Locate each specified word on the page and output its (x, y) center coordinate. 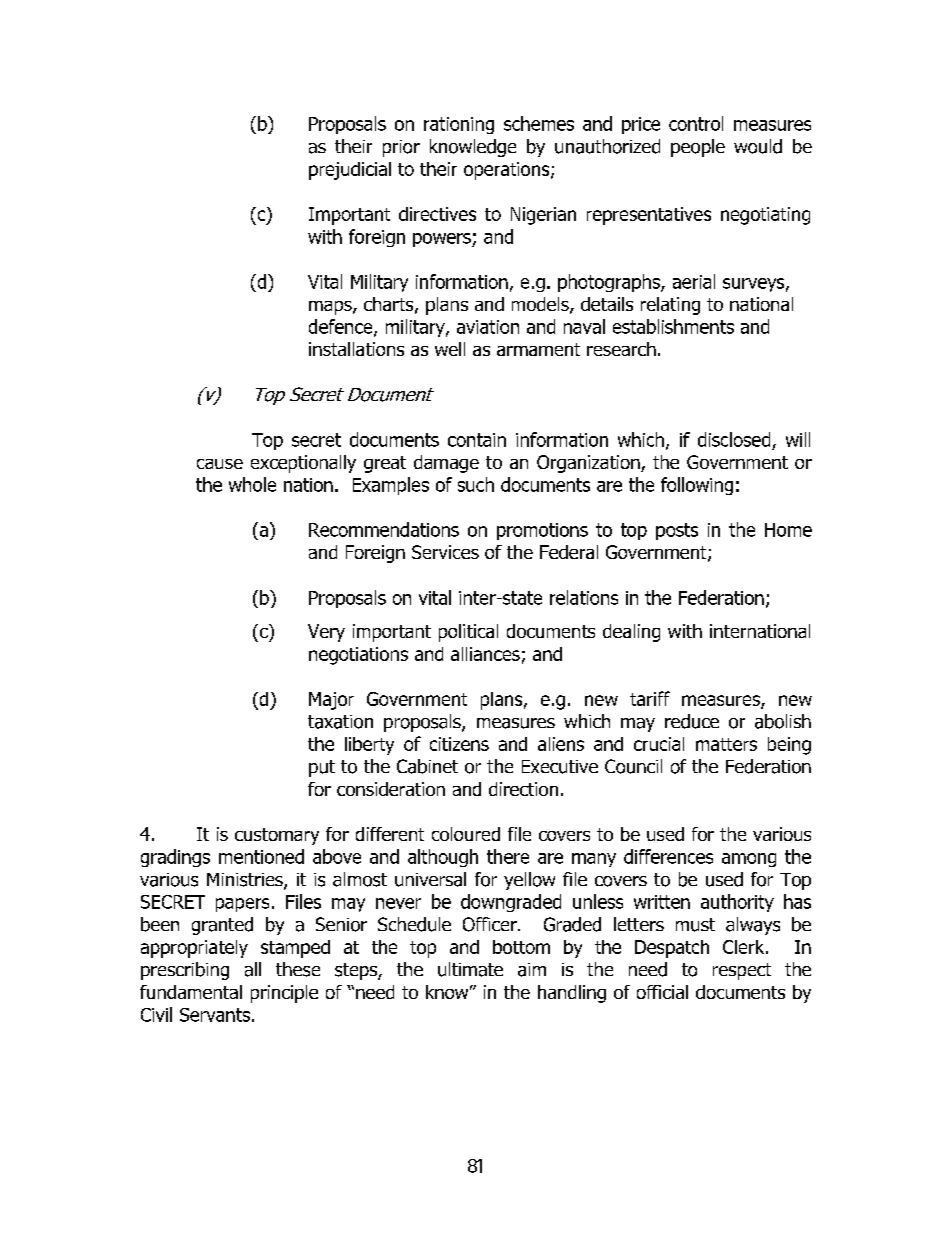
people (698, 148)
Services (445, 552)
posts (677, 531)
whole (252, 484)
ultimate (470, 969)
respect (742, 971)
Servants (215, 1015)
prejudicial (350, 171)
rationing (459, 125)
